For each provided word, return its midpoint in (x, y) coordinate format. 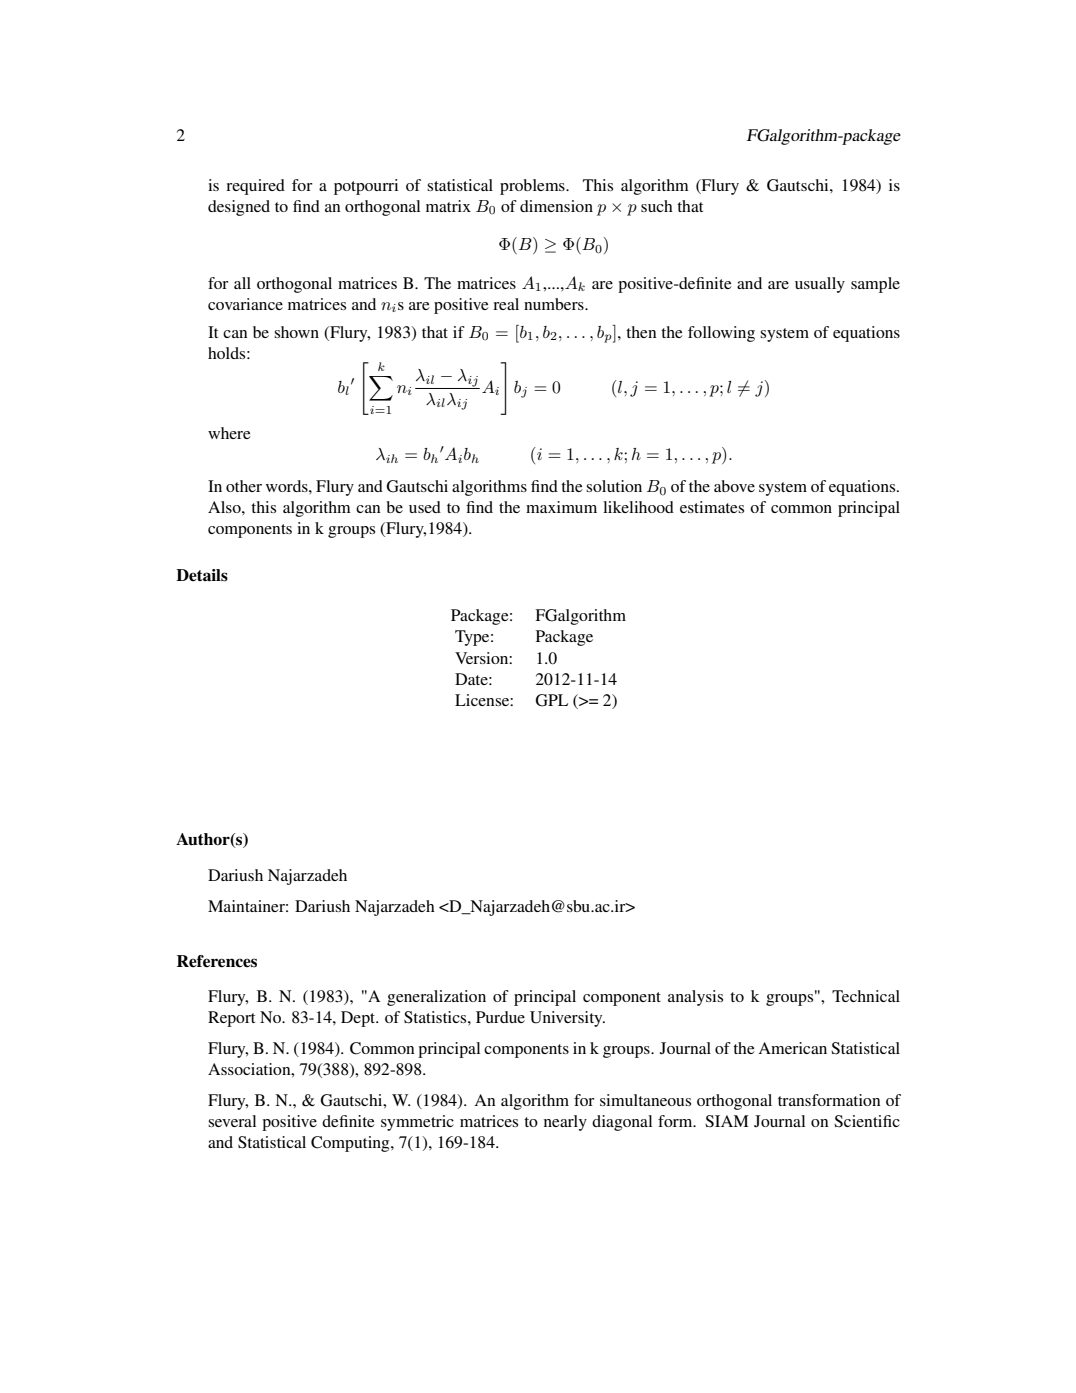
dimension (556, 206)
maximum (561, 507)
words (288, 486)
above (734, 486)
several (232, 1121)
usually (820, 285)
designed (239, 208)
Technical (866, 996)
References (217, 961)
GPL (551, 700)
